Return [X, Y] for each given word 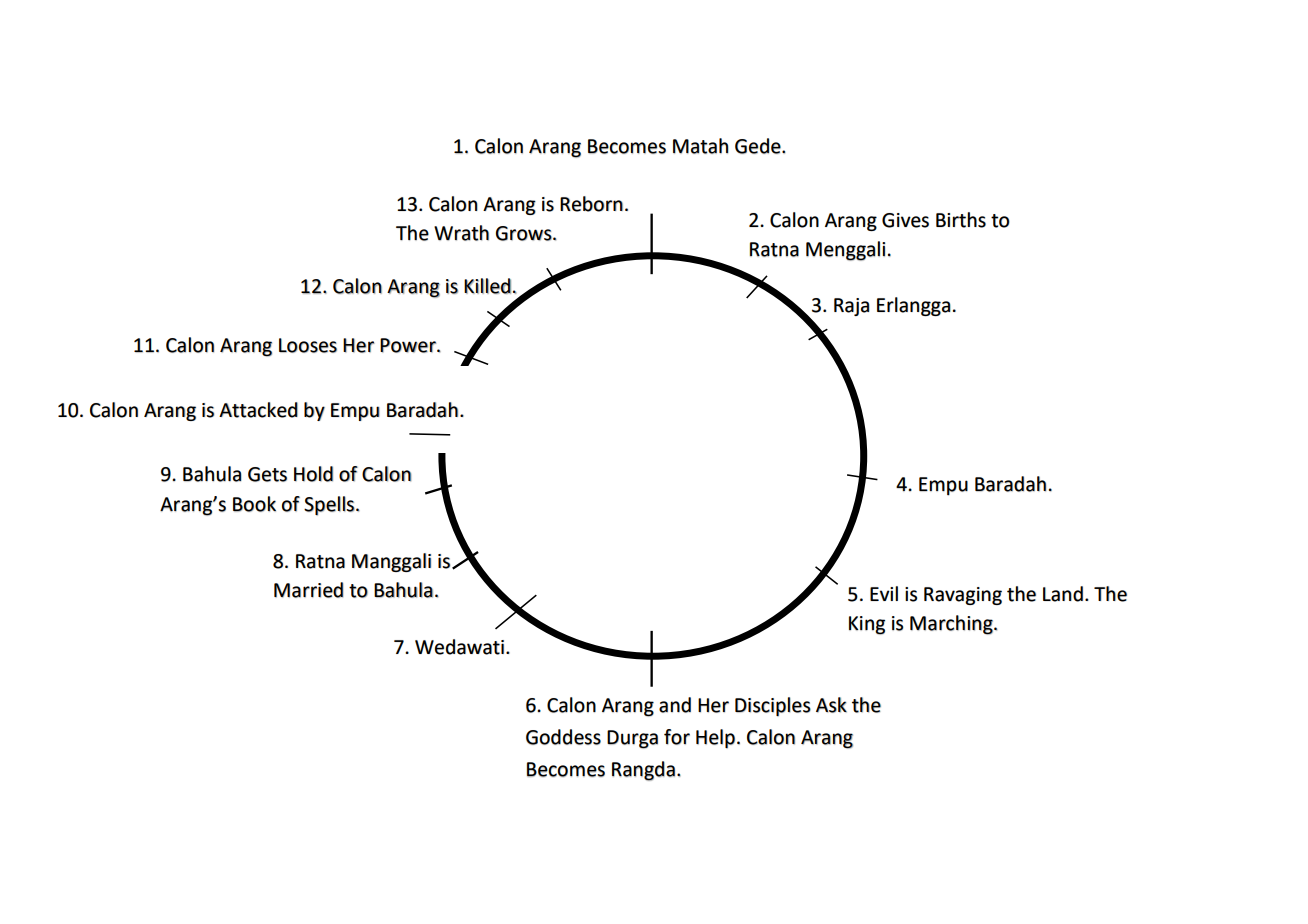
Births [961, 220]
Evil [884, 593]
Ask [831, 705]
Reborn [591, 204]
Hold [313, 474]
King [867, 625]
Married [308, 590]
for [677, 737]
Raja [852, 307]
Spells [329, 506]
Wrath [461, 233]
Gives [905, 220]
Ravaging [963, 596]
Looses [308, 345]
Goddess [563, 737]
